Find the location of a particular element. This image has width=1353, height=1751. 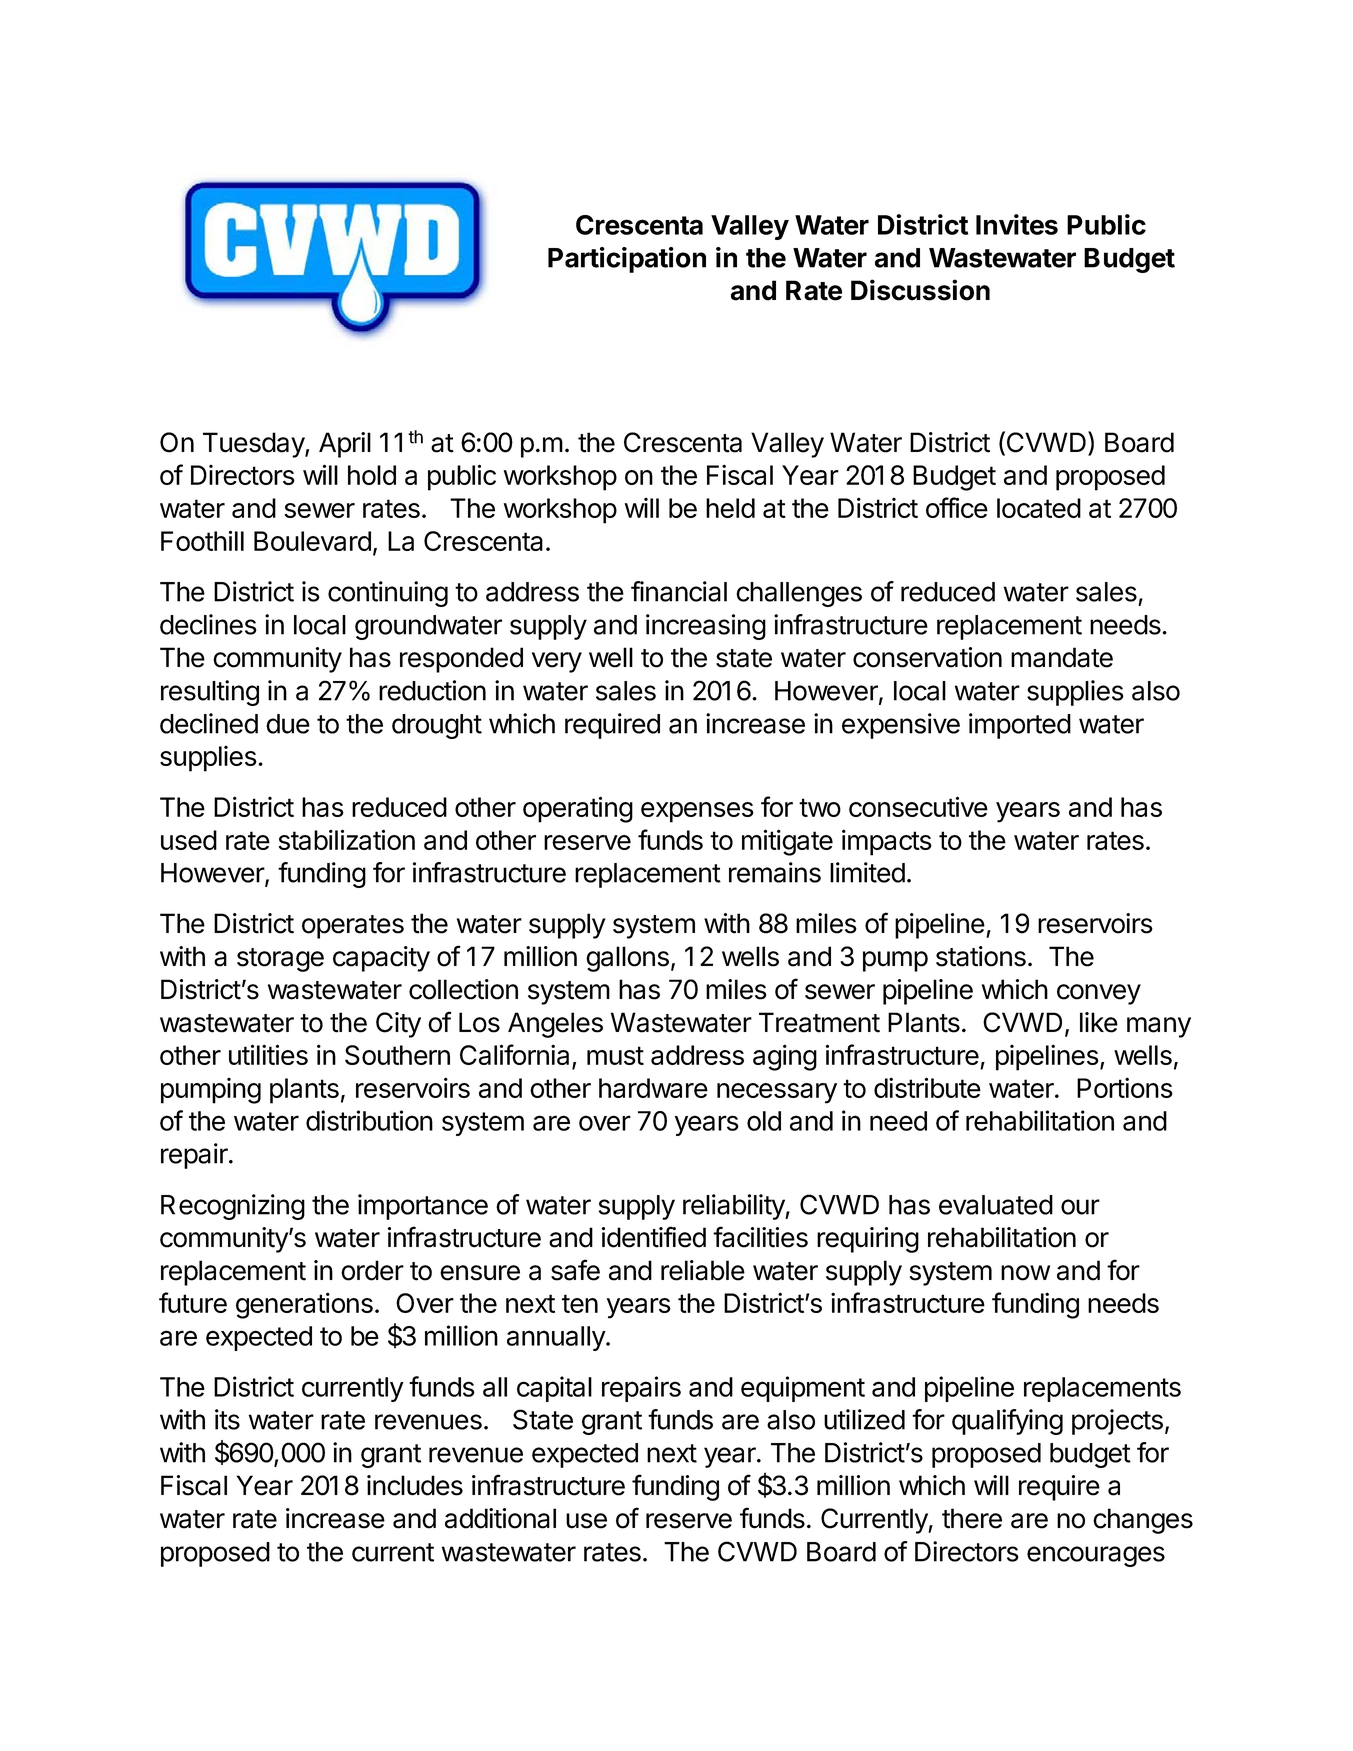

remains is located at coordinates (775, 872).
